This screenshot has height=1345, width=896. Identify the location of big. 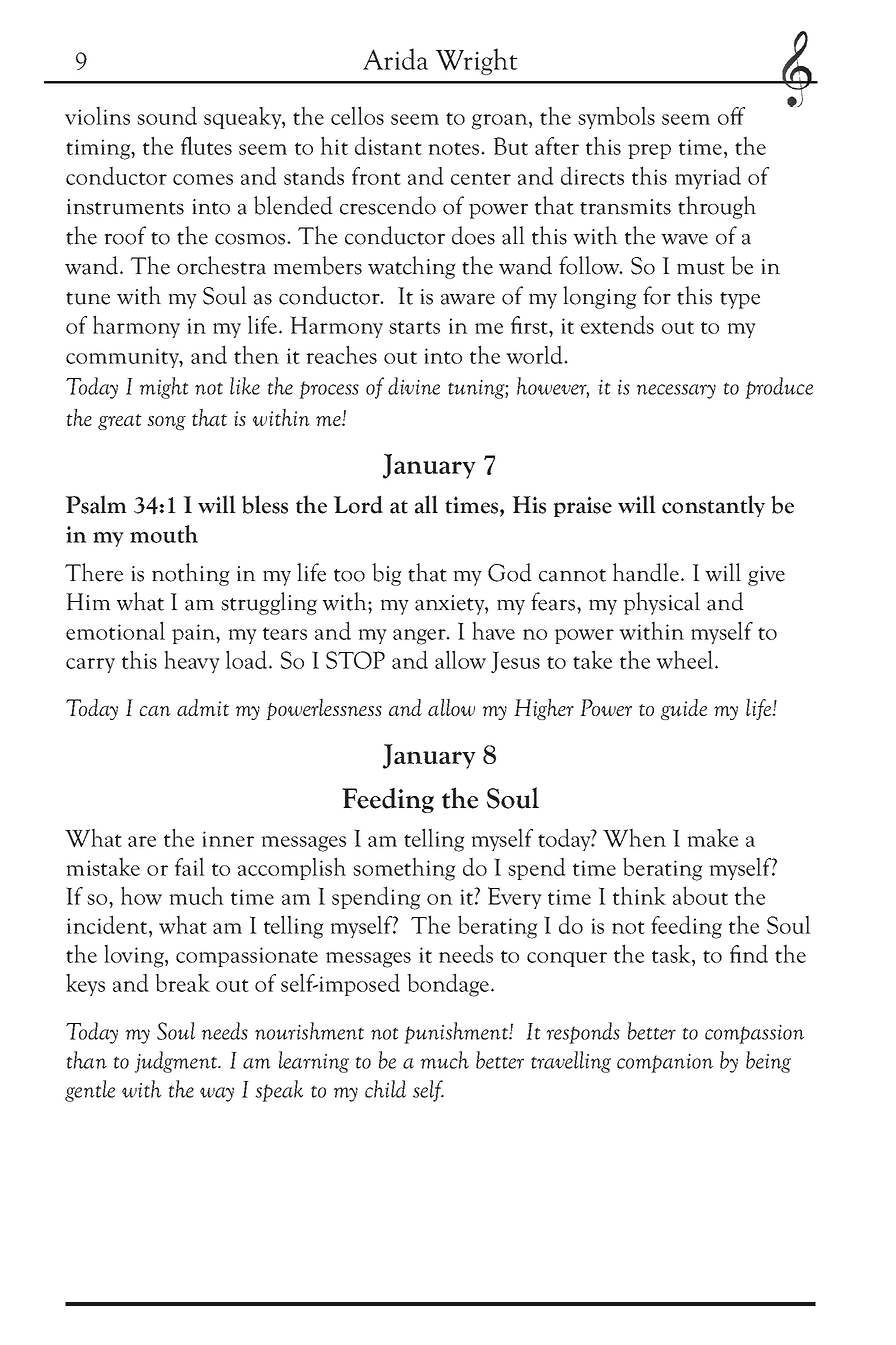
(386, 574).
